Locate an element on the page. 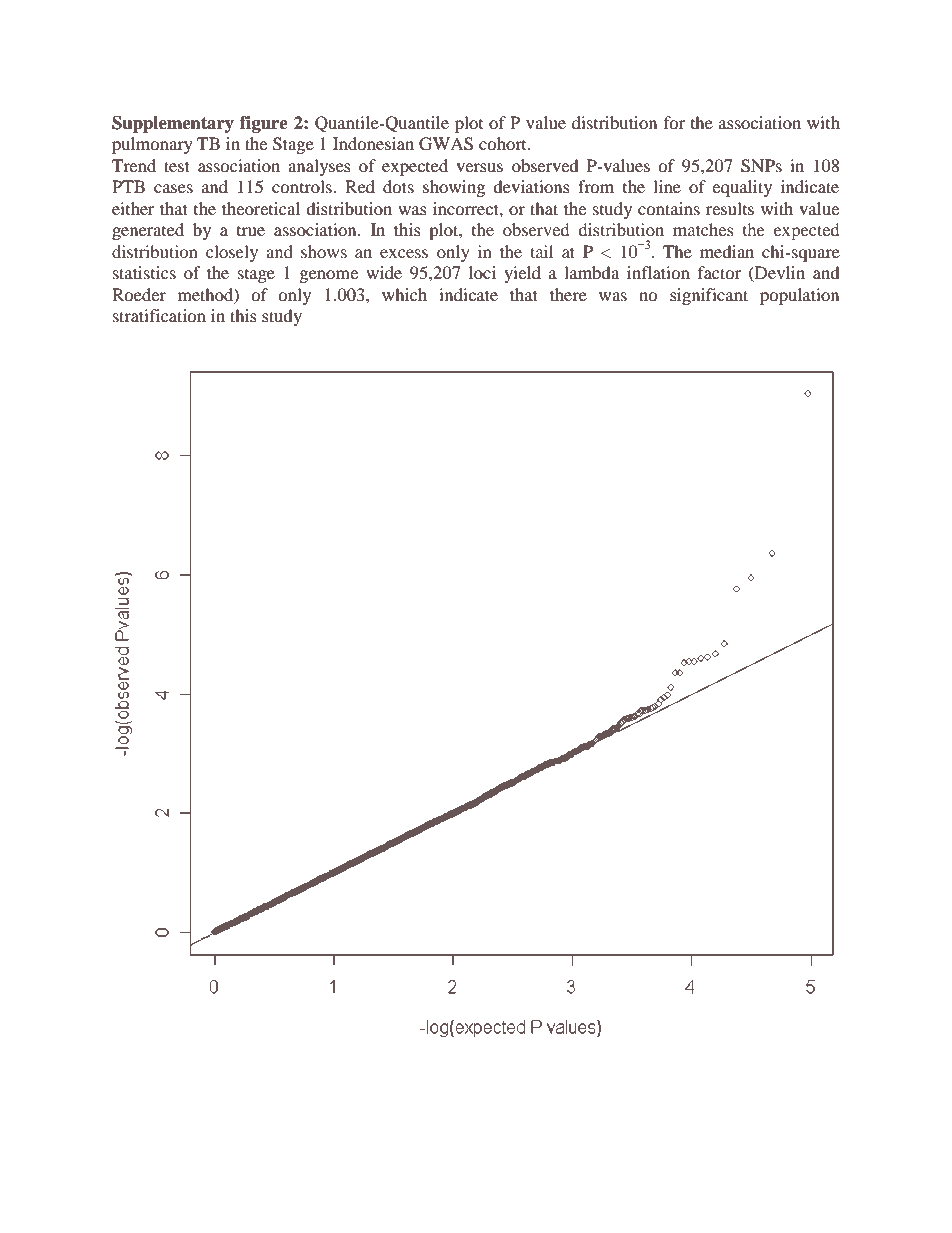  showing is located at coordinates (454, 188).
